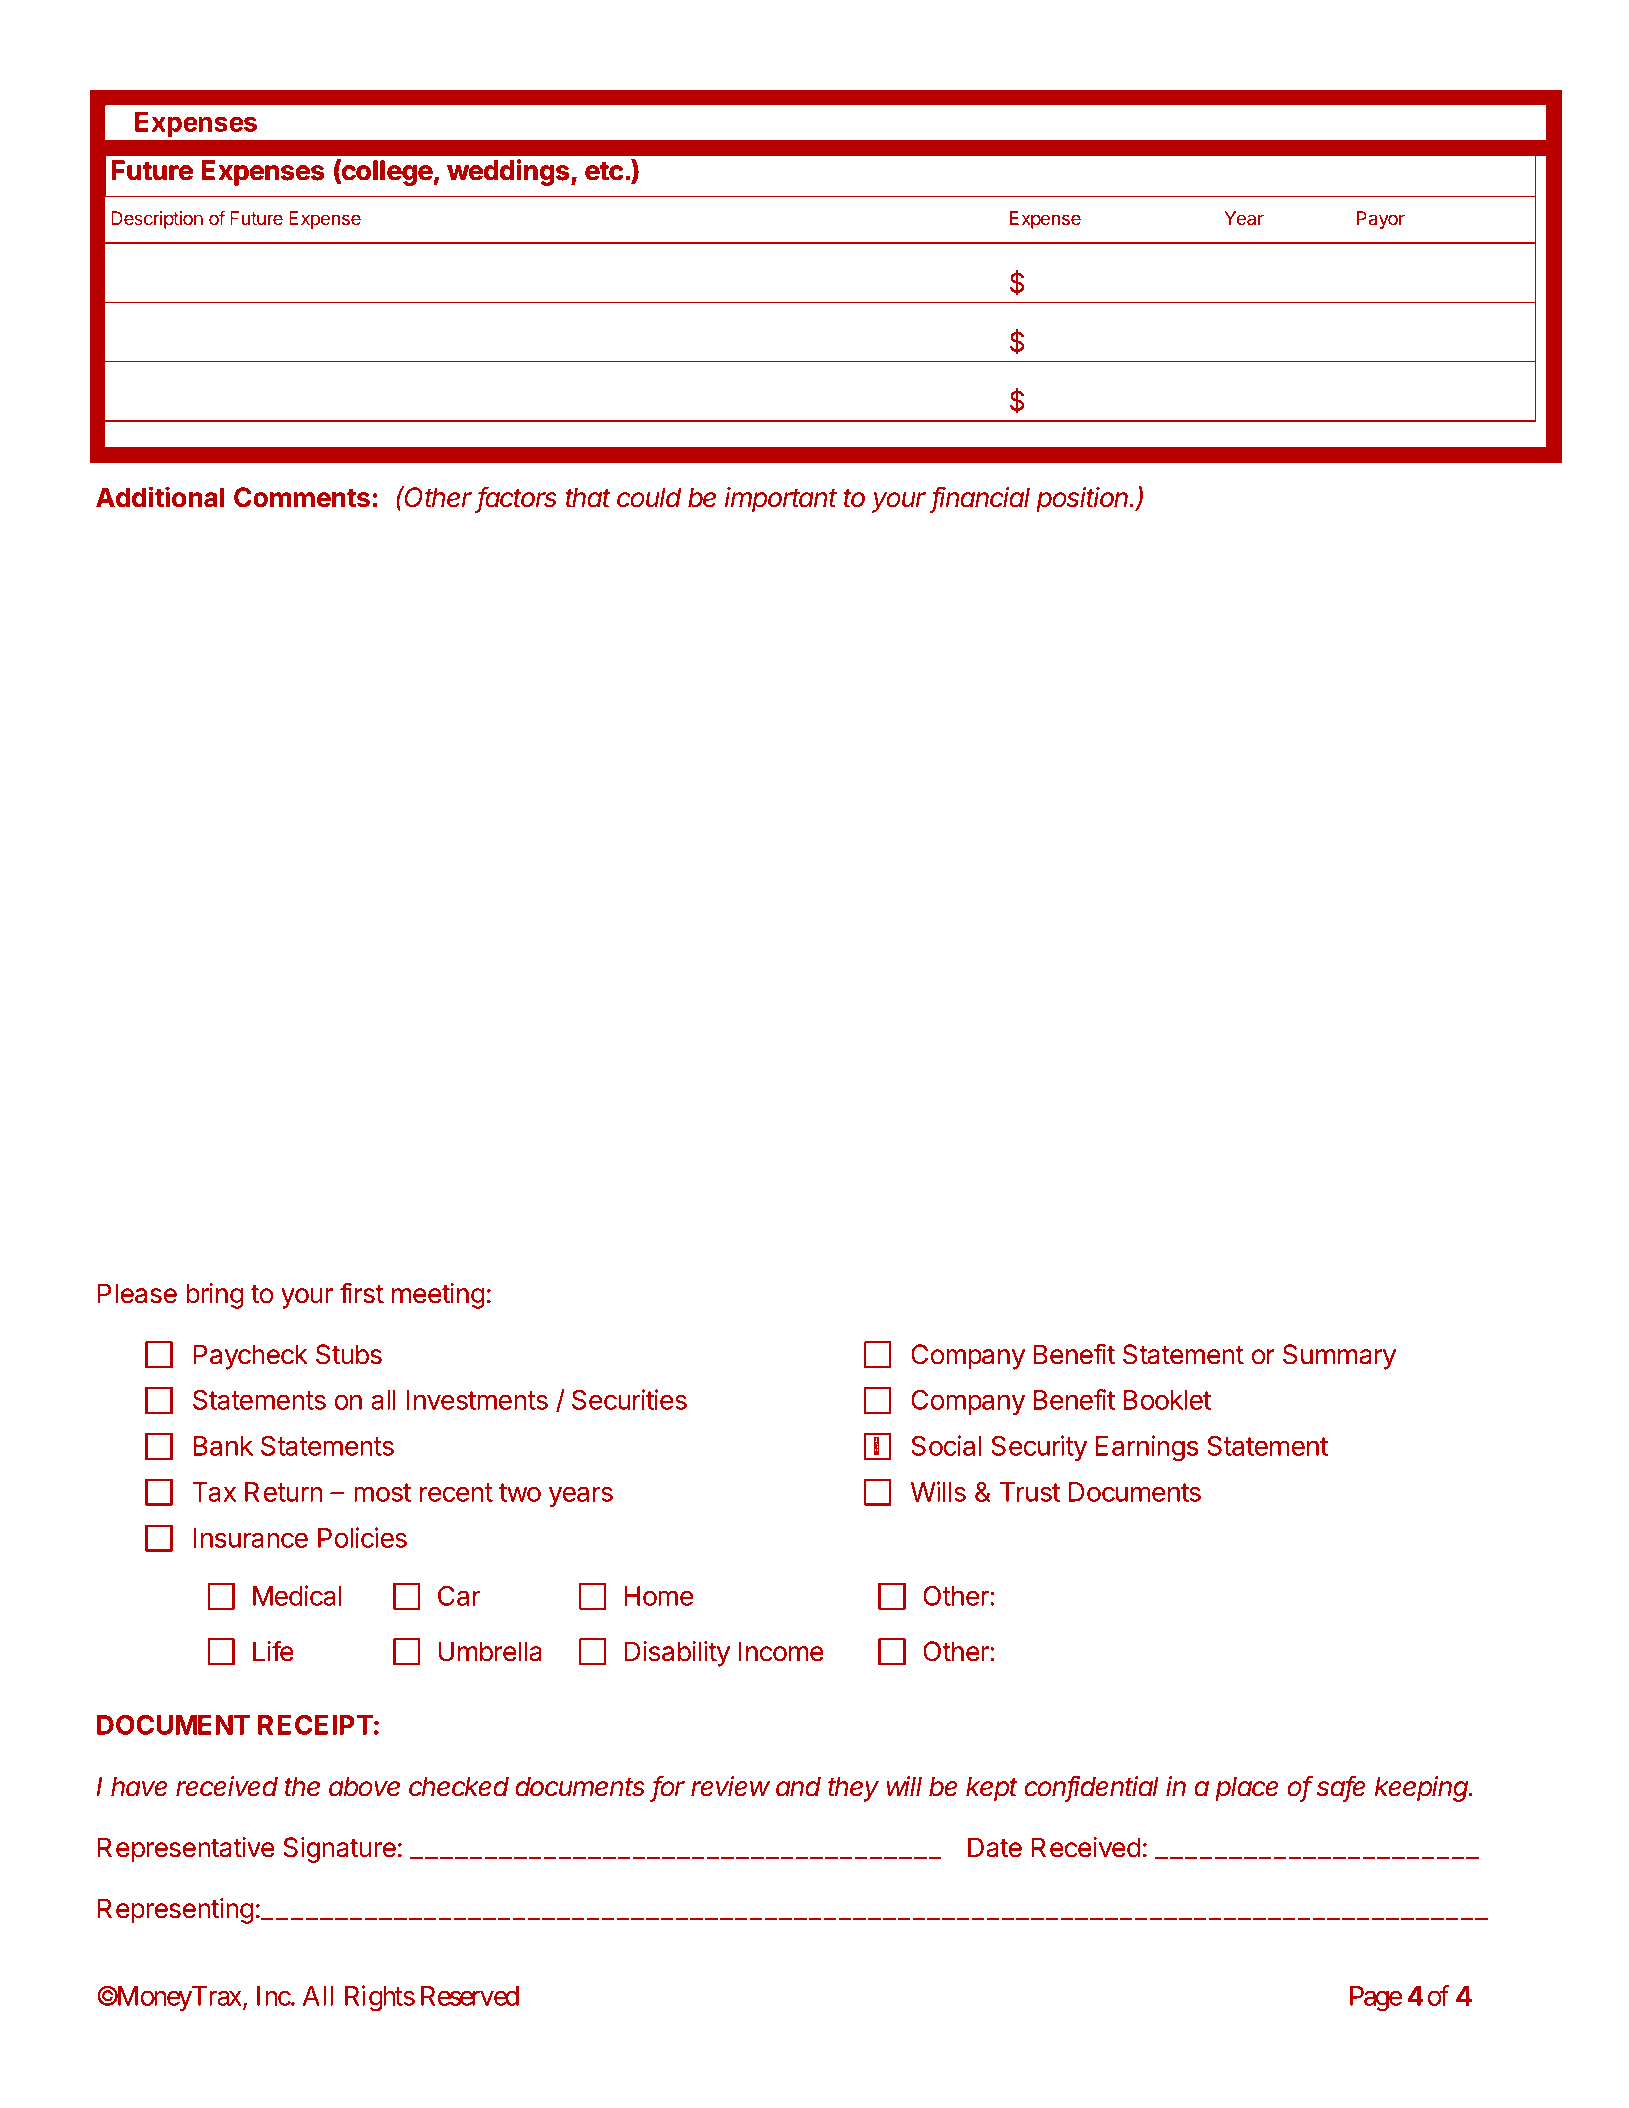  What do you see at coordinates (659, 1596) in the screenshot?
I see `Home` at bounding box center [659, 1596].
